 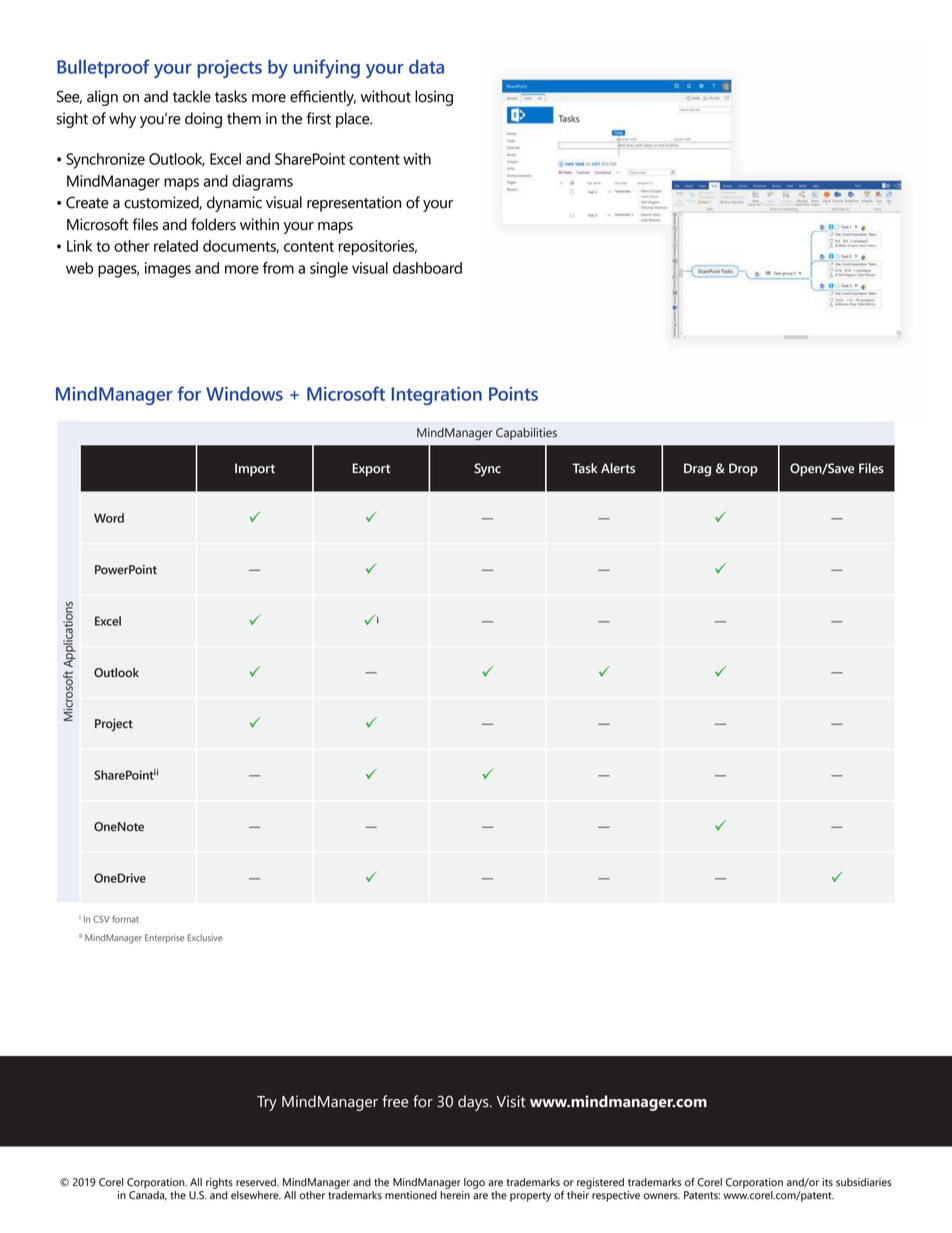 I want to click on losing, so click(x=434, y=98).
